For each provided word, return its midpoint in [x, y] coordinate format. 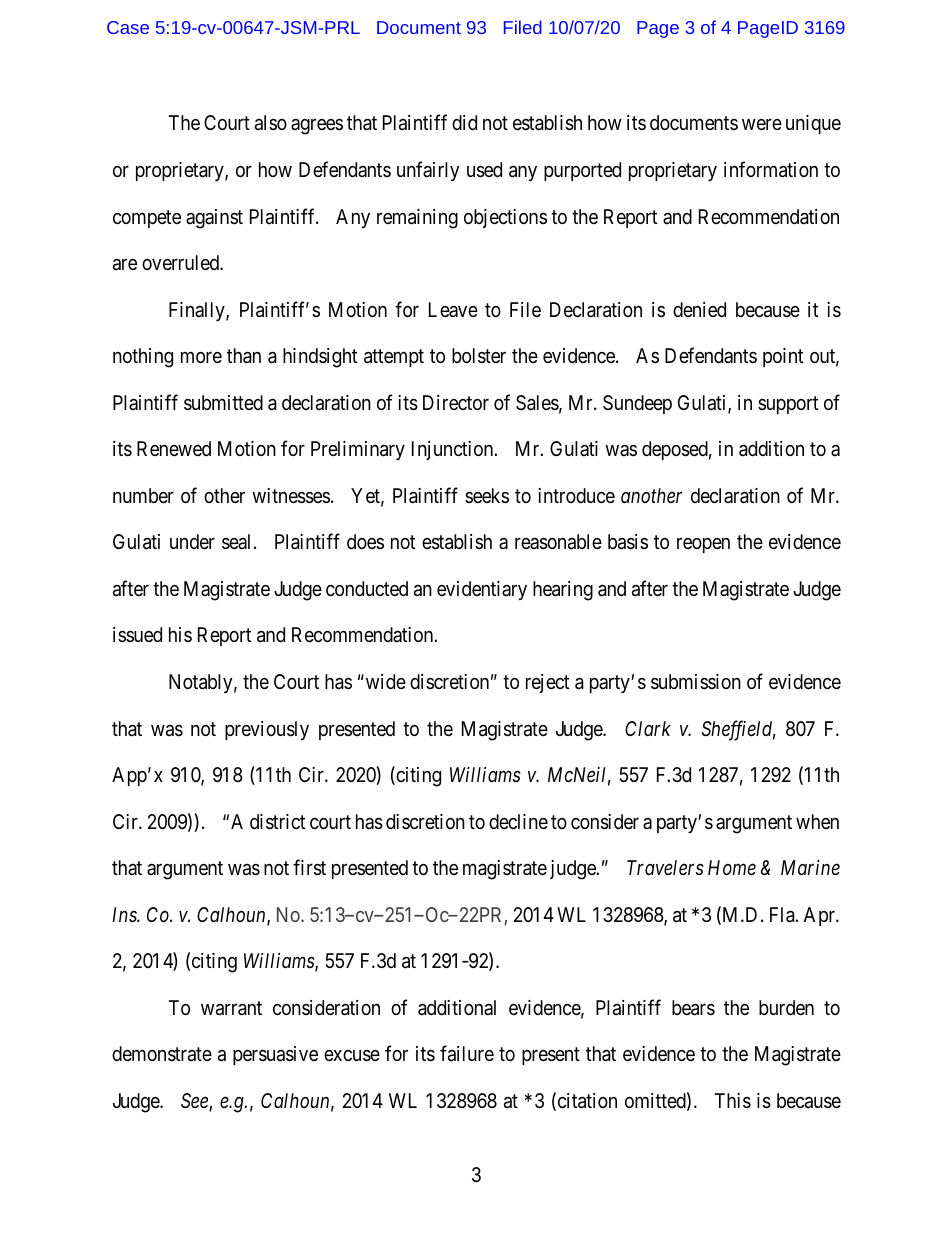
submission [696, 682]
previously [267, 730]
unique [813, 124]
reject [547, 683]
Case [128, 27]
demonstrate [162, 1054]
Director [456, 402]
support [788, 405]
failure [467, 1054]
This [733, 1101]
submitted [223, 403]
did [464, 122]
